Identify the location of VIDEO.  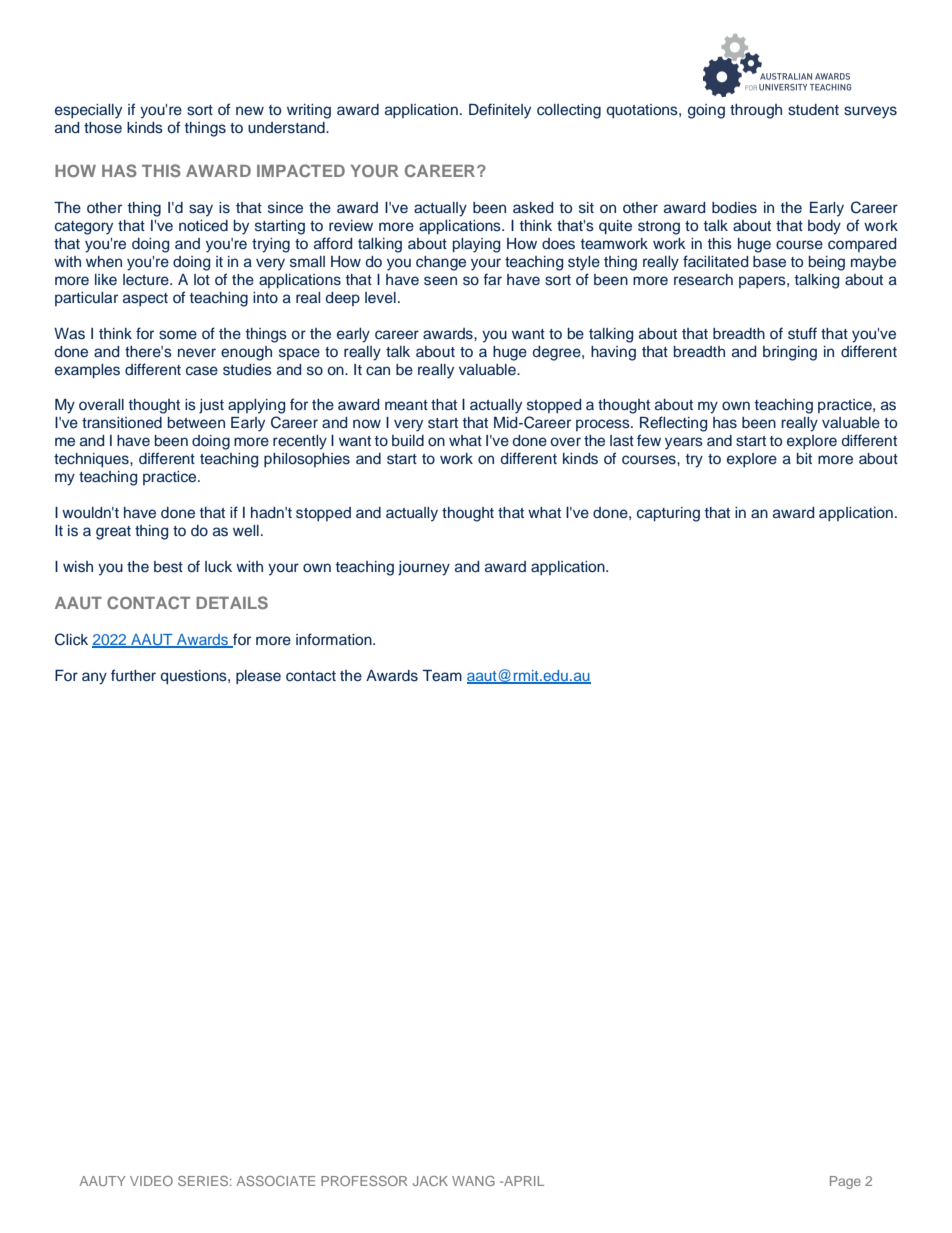
(151, 1181).
